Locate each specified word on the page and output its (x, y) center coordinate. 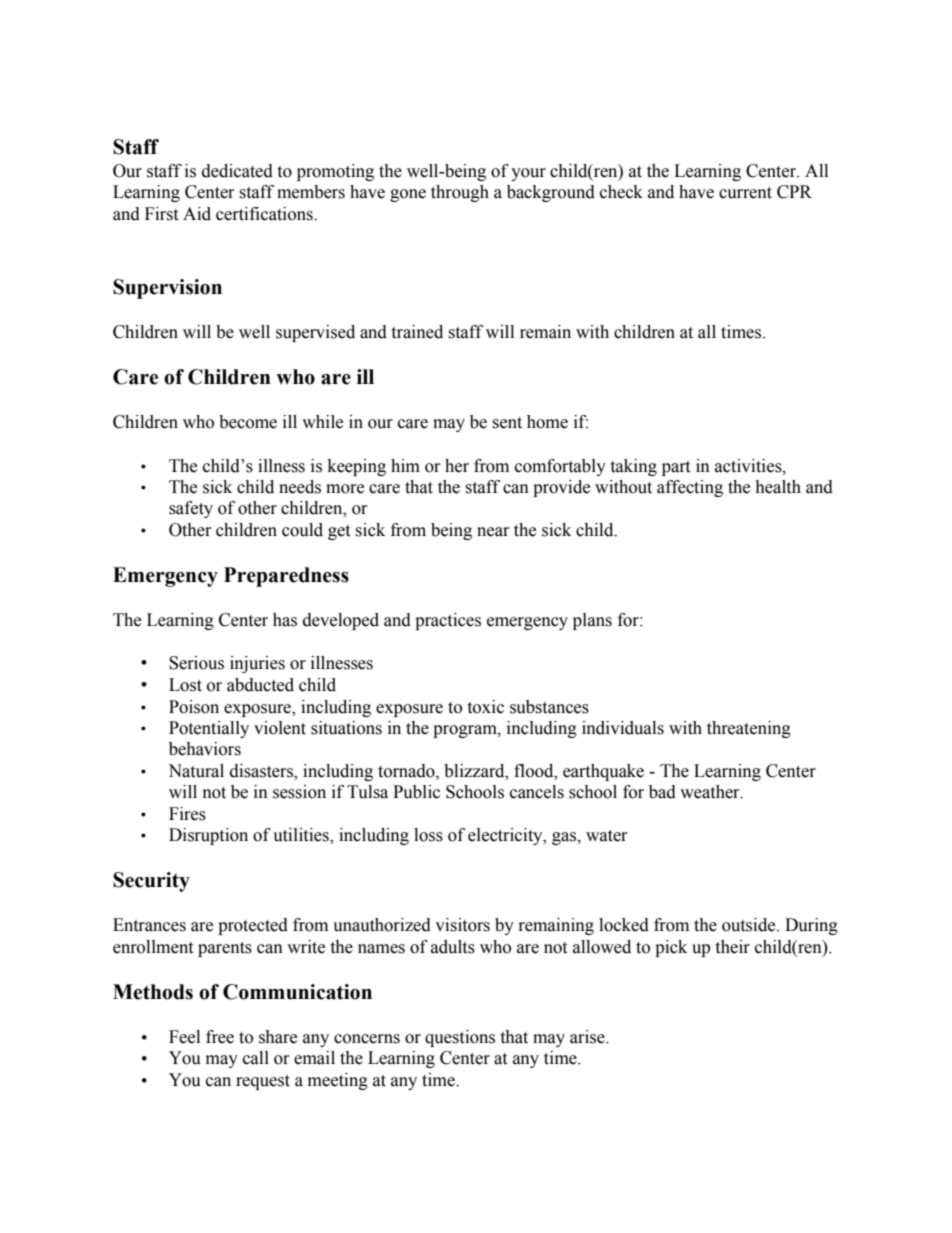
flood (535, 771)
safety (191, 509)
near (493, 532)
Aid (197, 214)
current (745, 193)
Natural (196, 771)
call (256, 1058)
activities (749, 466)
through (460, 193)
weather (711, 792)
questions (460, 1038)
